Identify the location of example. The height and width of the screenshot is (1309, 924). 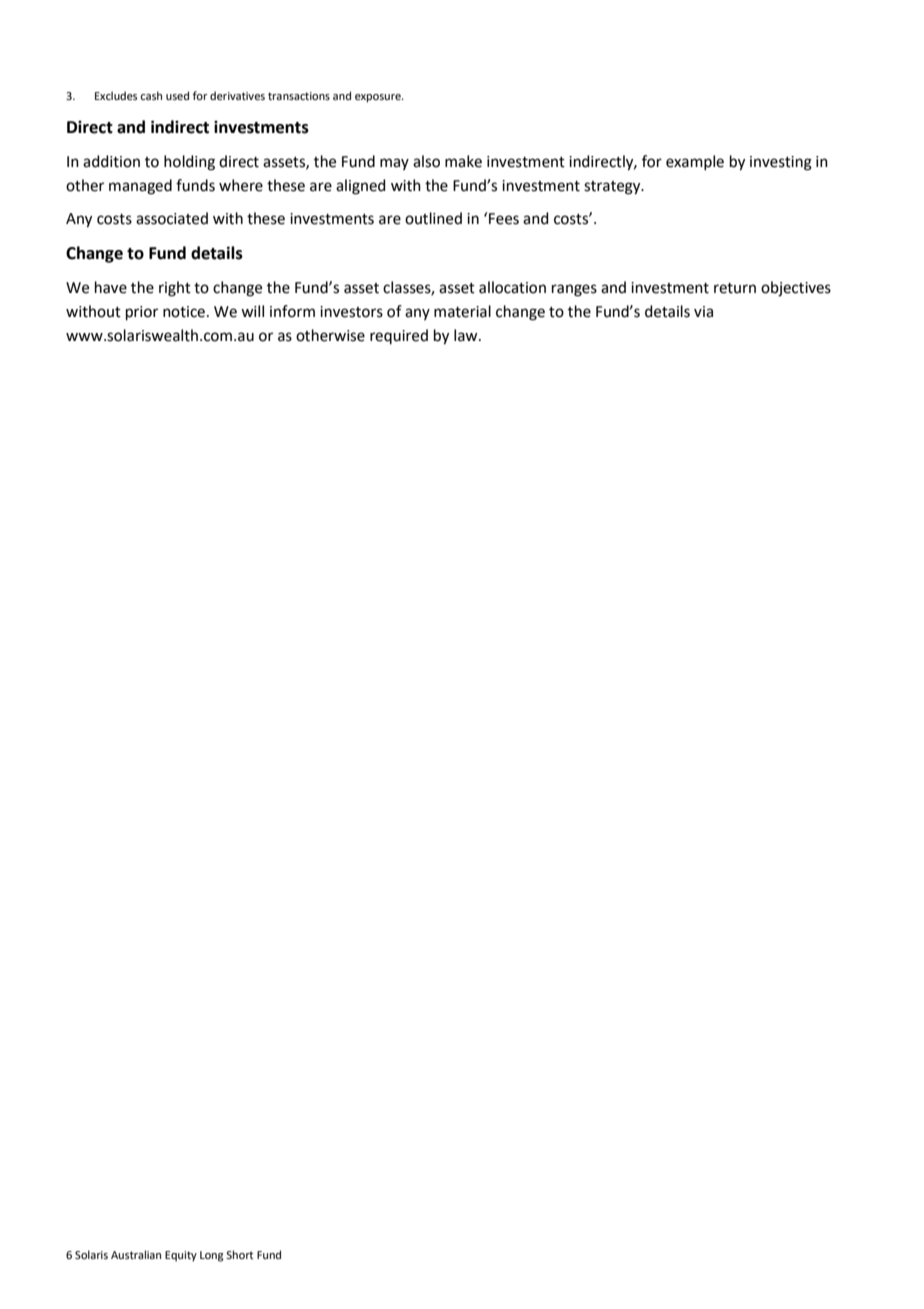
(695, 162).
